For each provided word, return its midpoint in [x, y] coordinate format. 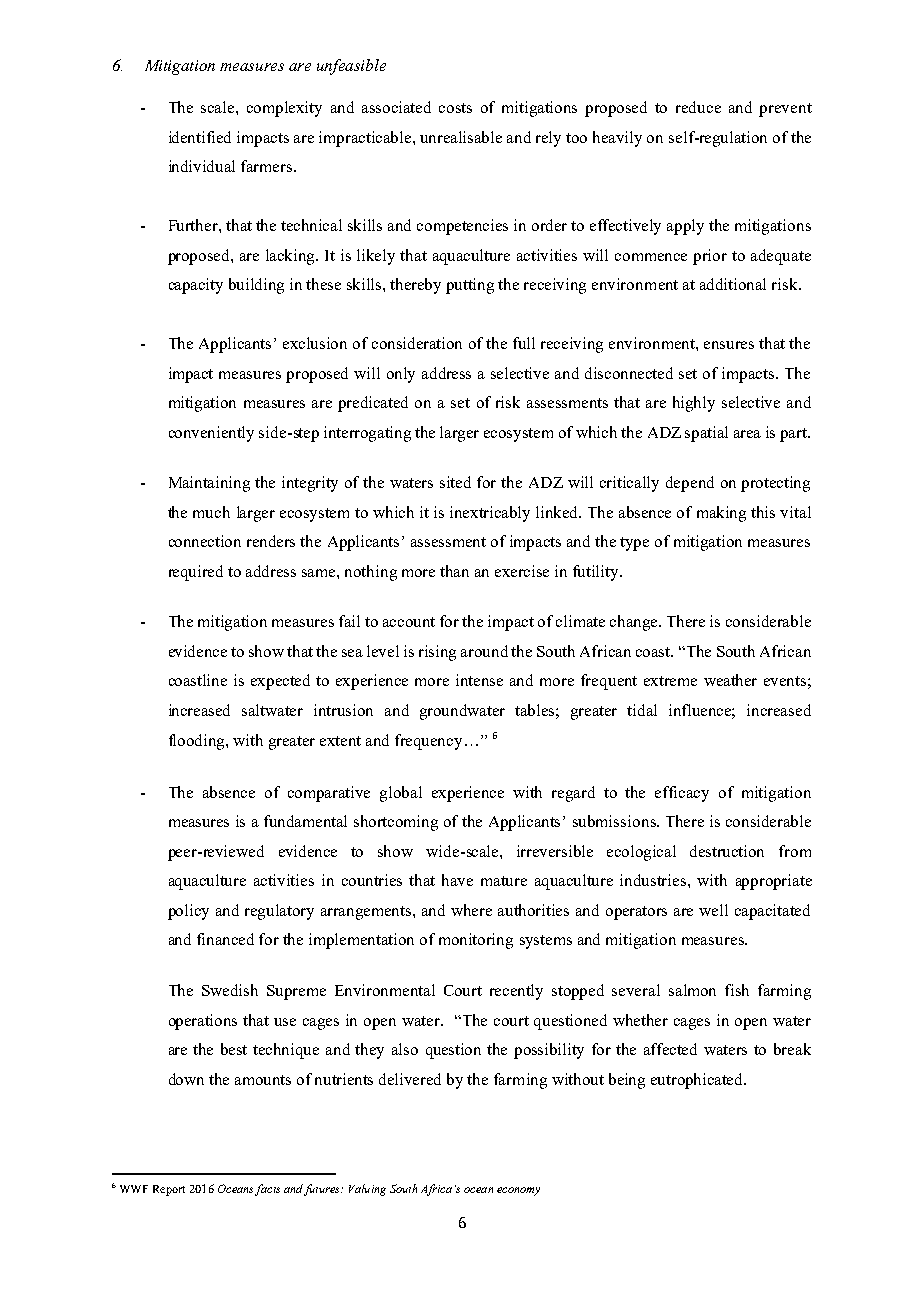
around [484, 651]
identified [200, 137]
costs [455, 108]
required [196, 573]
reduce [698, 107]
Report [169, 1190]
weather [730, 680]
